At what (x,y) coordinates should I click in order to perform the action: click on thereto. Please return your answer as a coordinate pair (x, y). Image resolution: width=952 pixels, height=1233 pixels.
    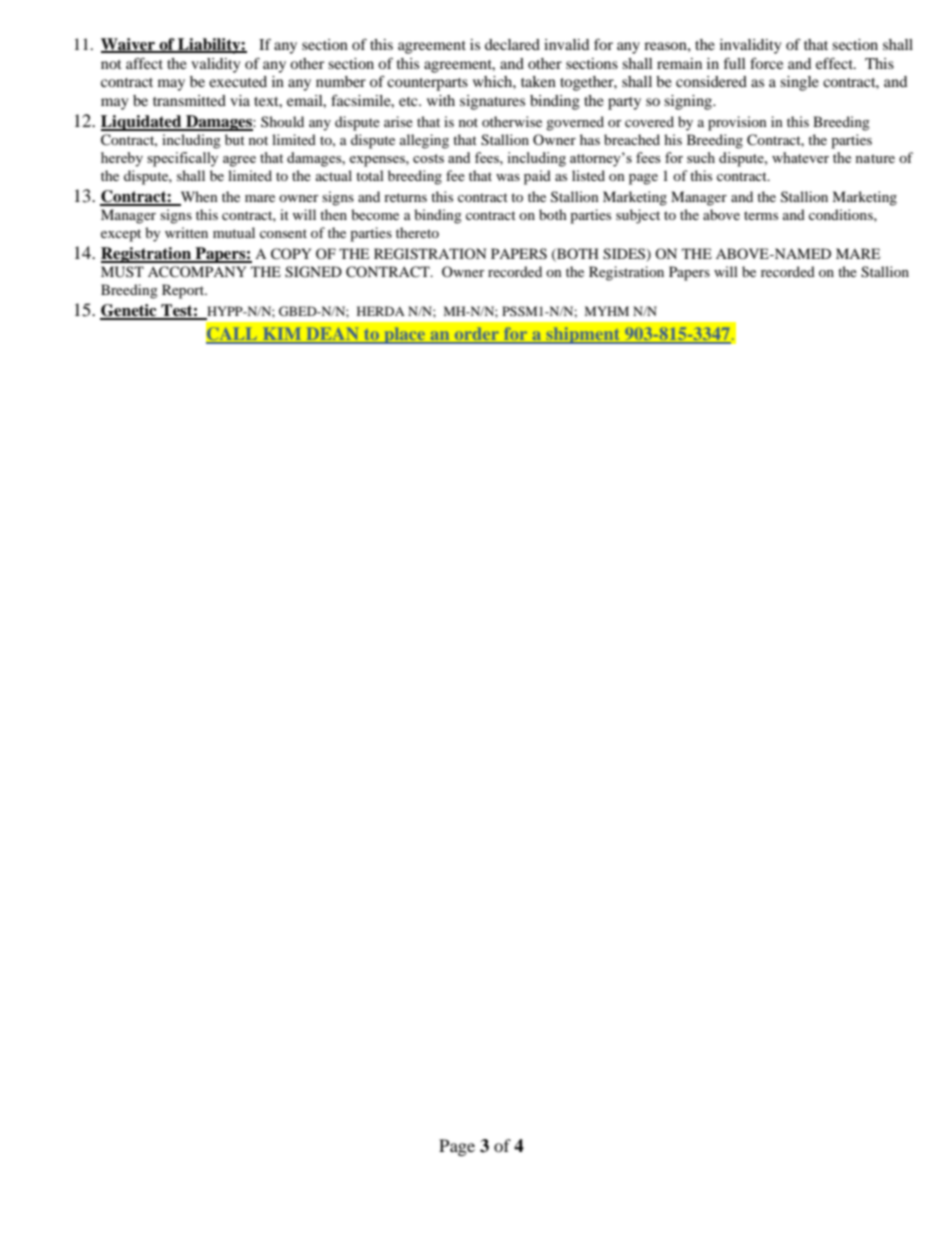
    Looking at the image, I should click on (417, 232).
